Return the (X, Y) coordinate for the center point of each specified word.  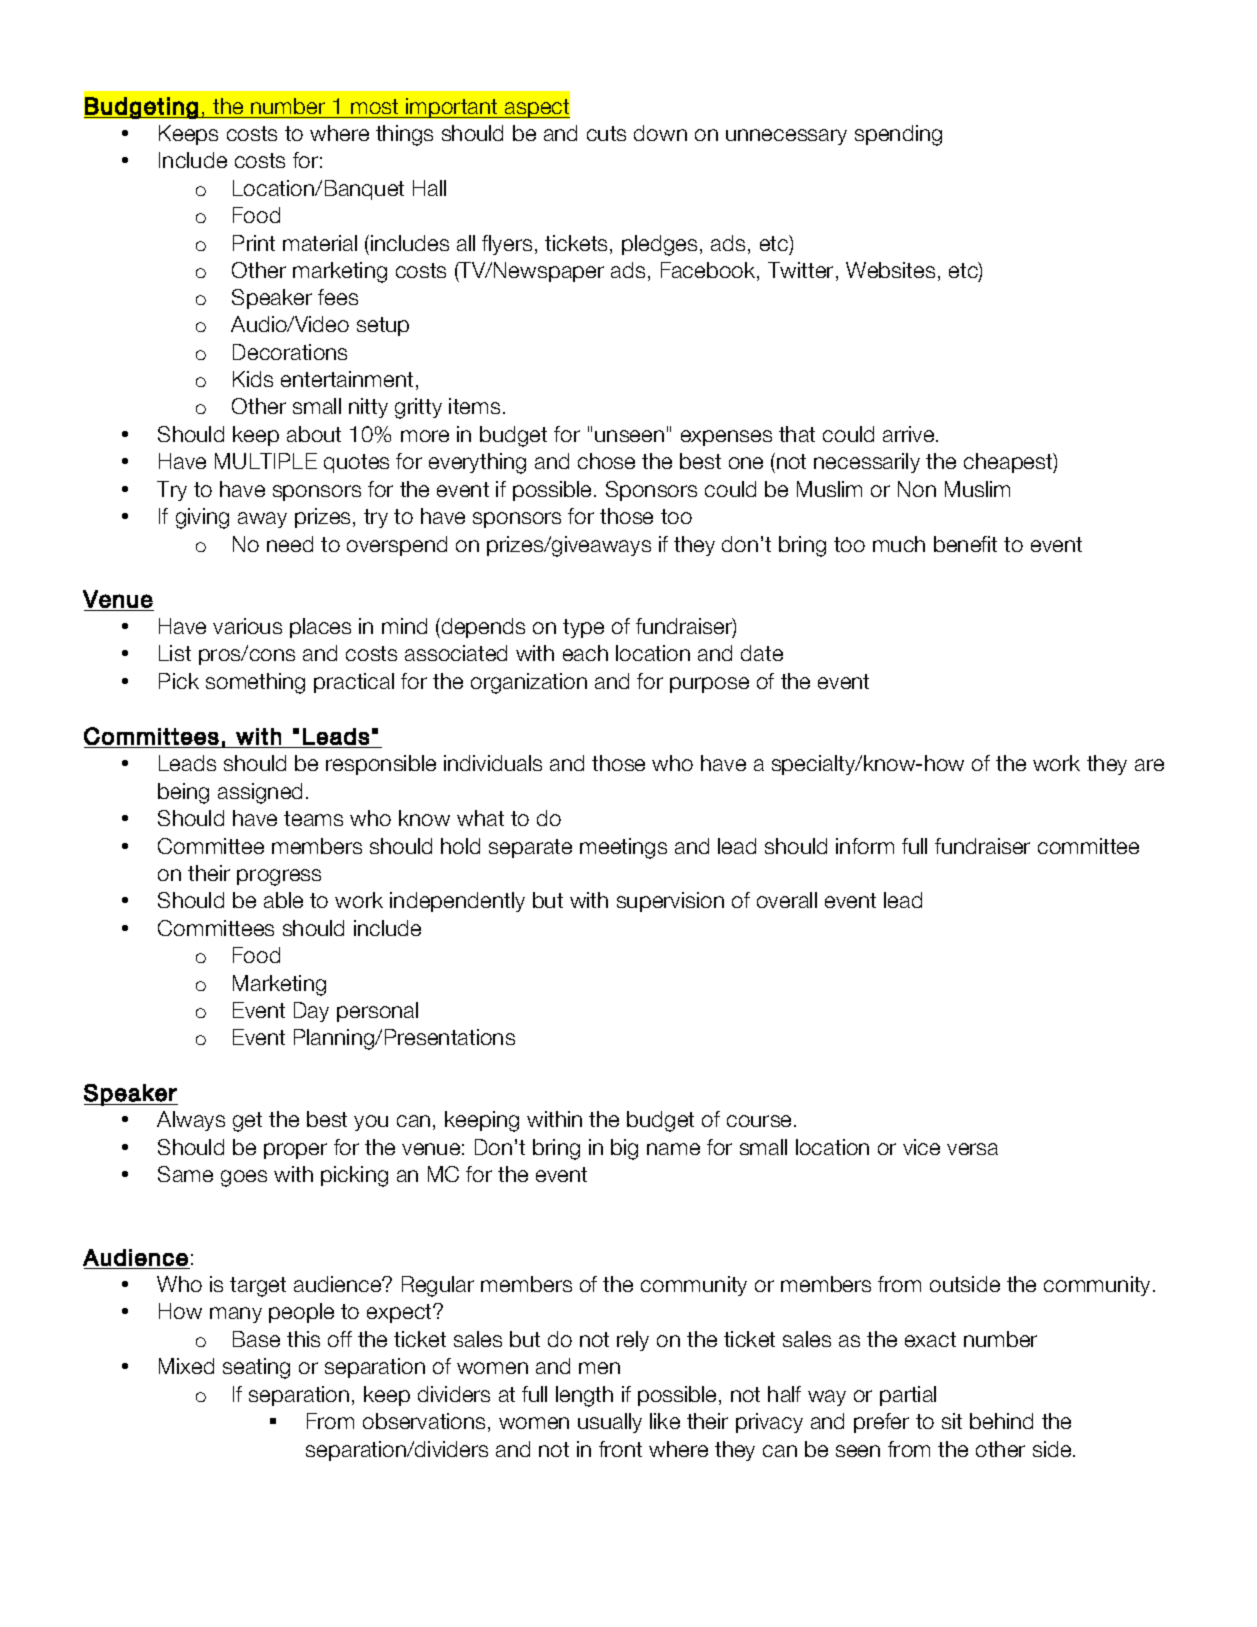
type (583, 628)
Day (311, 1012)
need (290, 544)
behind (1001, 1421)
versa (972, 1149)
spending (898, 135)
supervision (670, 902)
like (665, 1421)
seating (256, 1368)
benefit (965, 544)
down (660, 133)
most (374, 106)
